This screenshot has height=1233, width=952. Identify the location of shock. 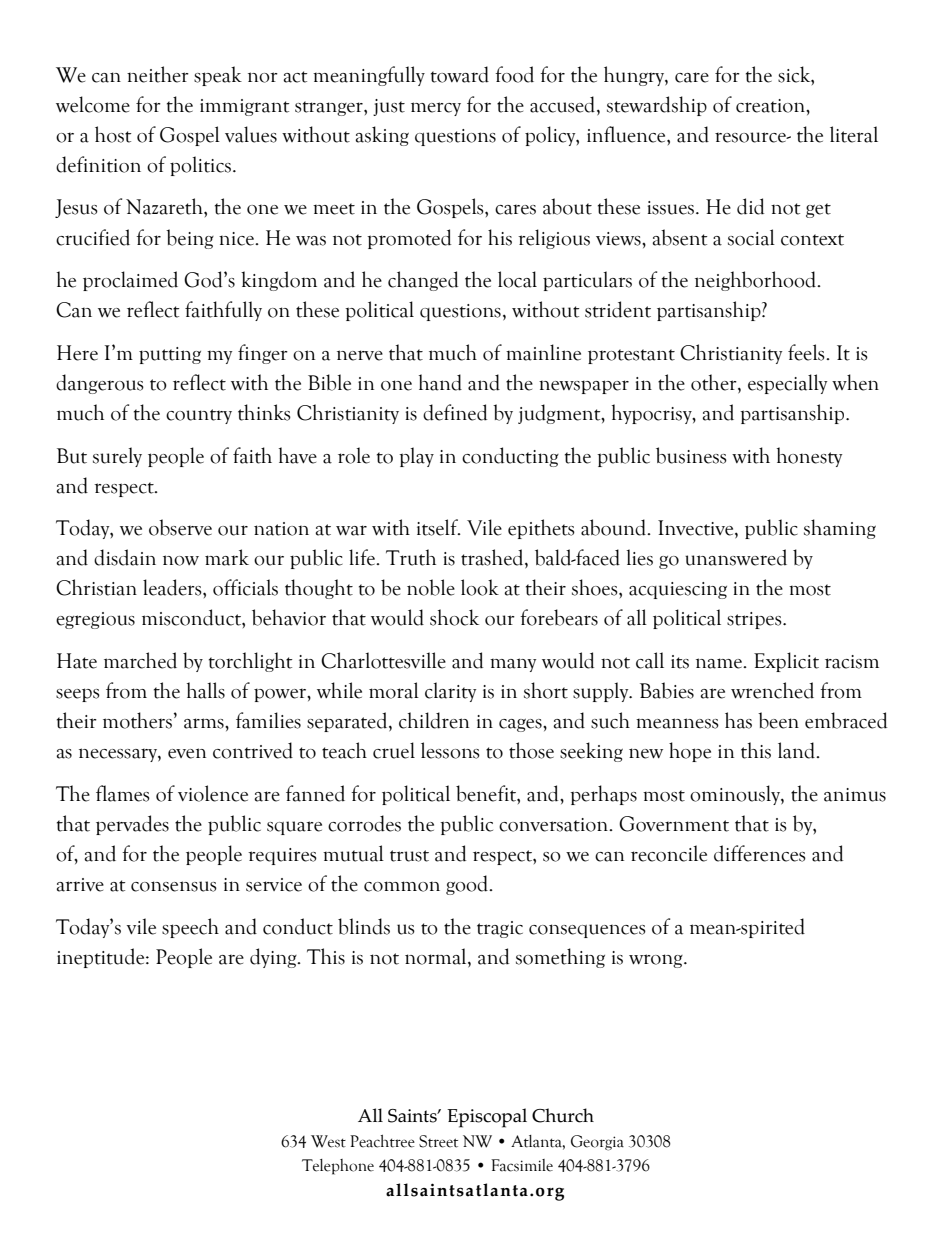
(454, 617).
